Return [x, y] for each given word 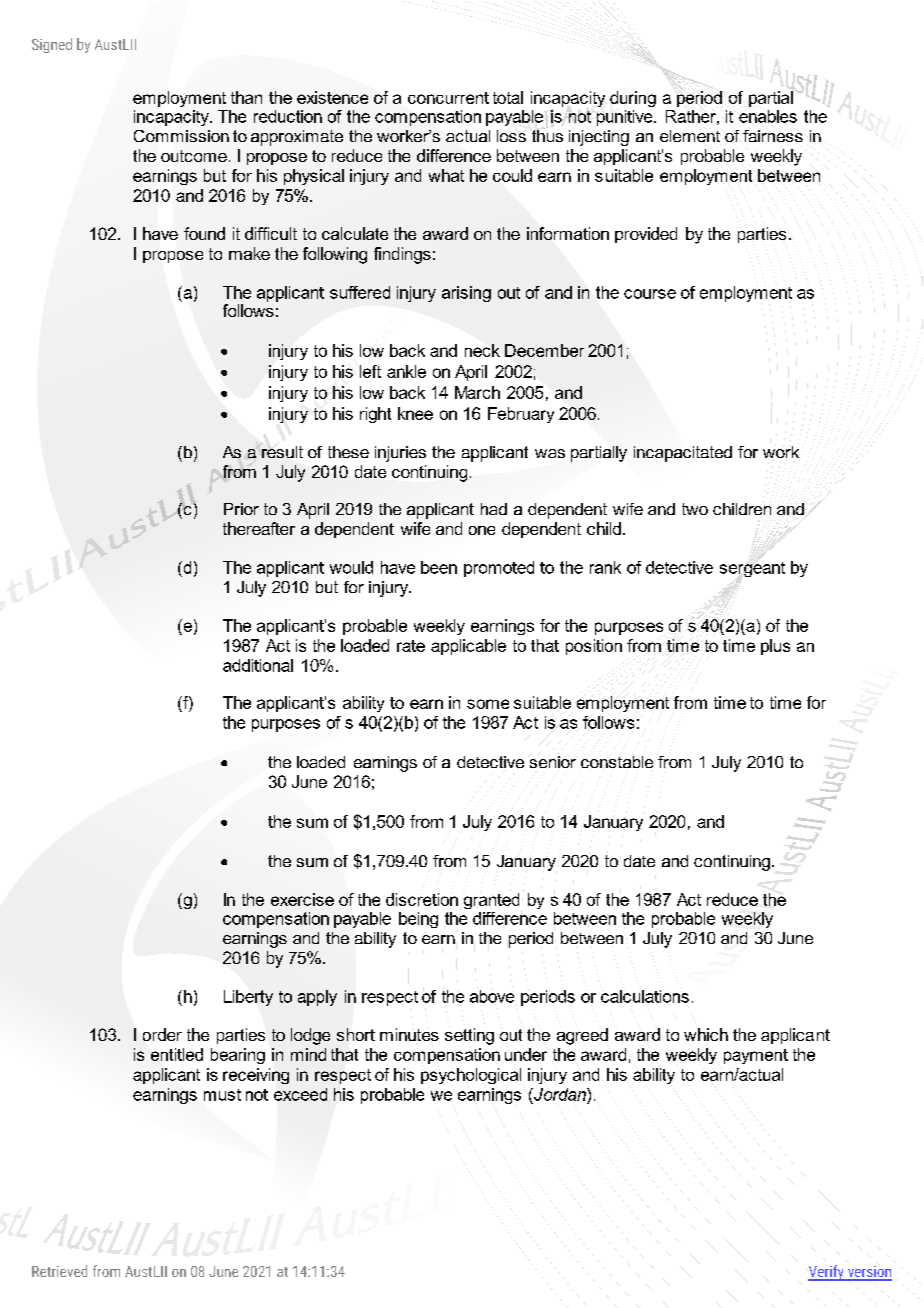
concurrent [448, 98]
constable [617, 762]
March [477, 392]
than [246, 97]
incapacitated [683, 454]
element [690, 136]
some [488, 704]
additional [258, 665]
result [282, 452]
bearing [238, 1056]
